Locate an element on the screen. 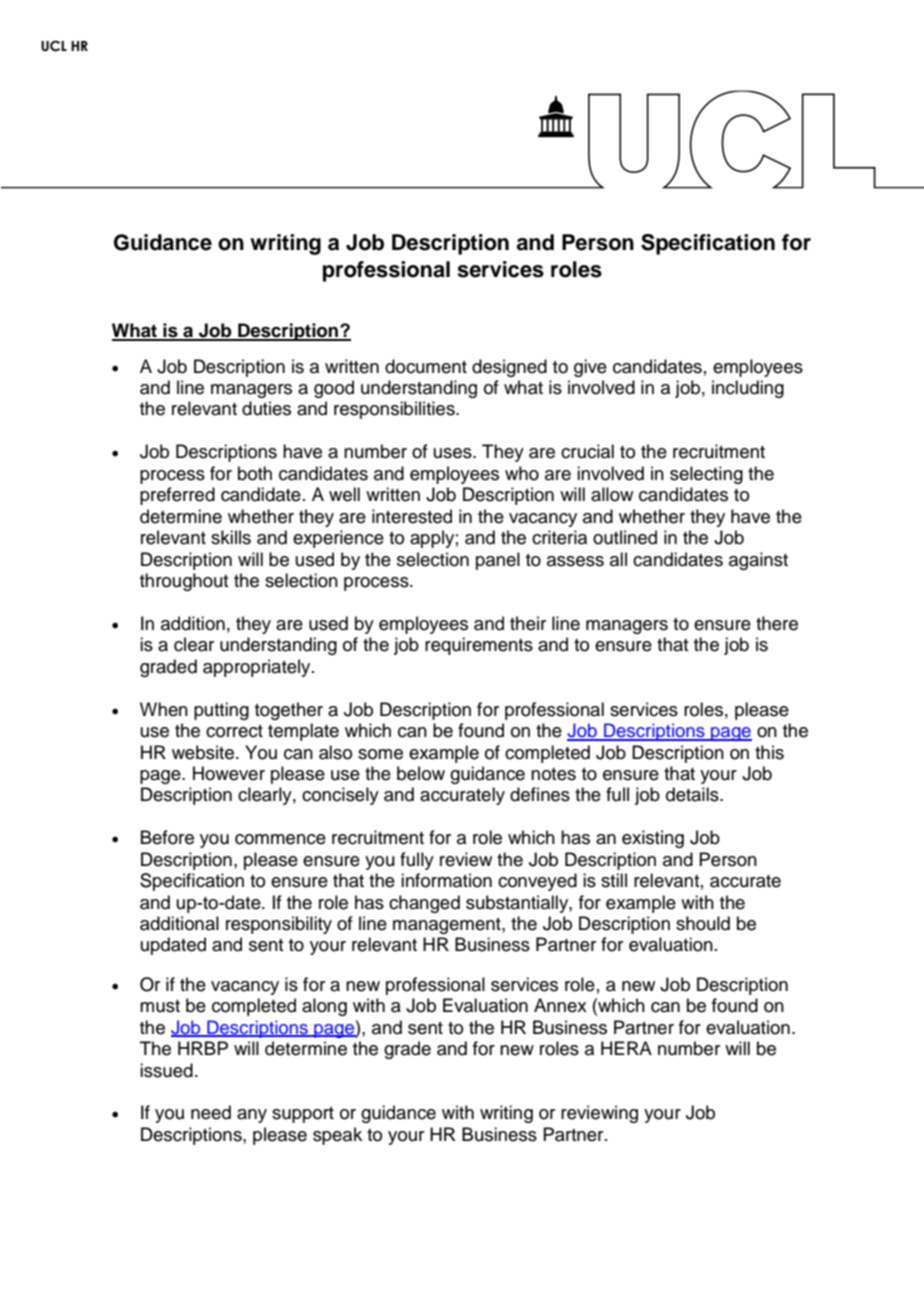  changed is located at coordinates (424, 904).
